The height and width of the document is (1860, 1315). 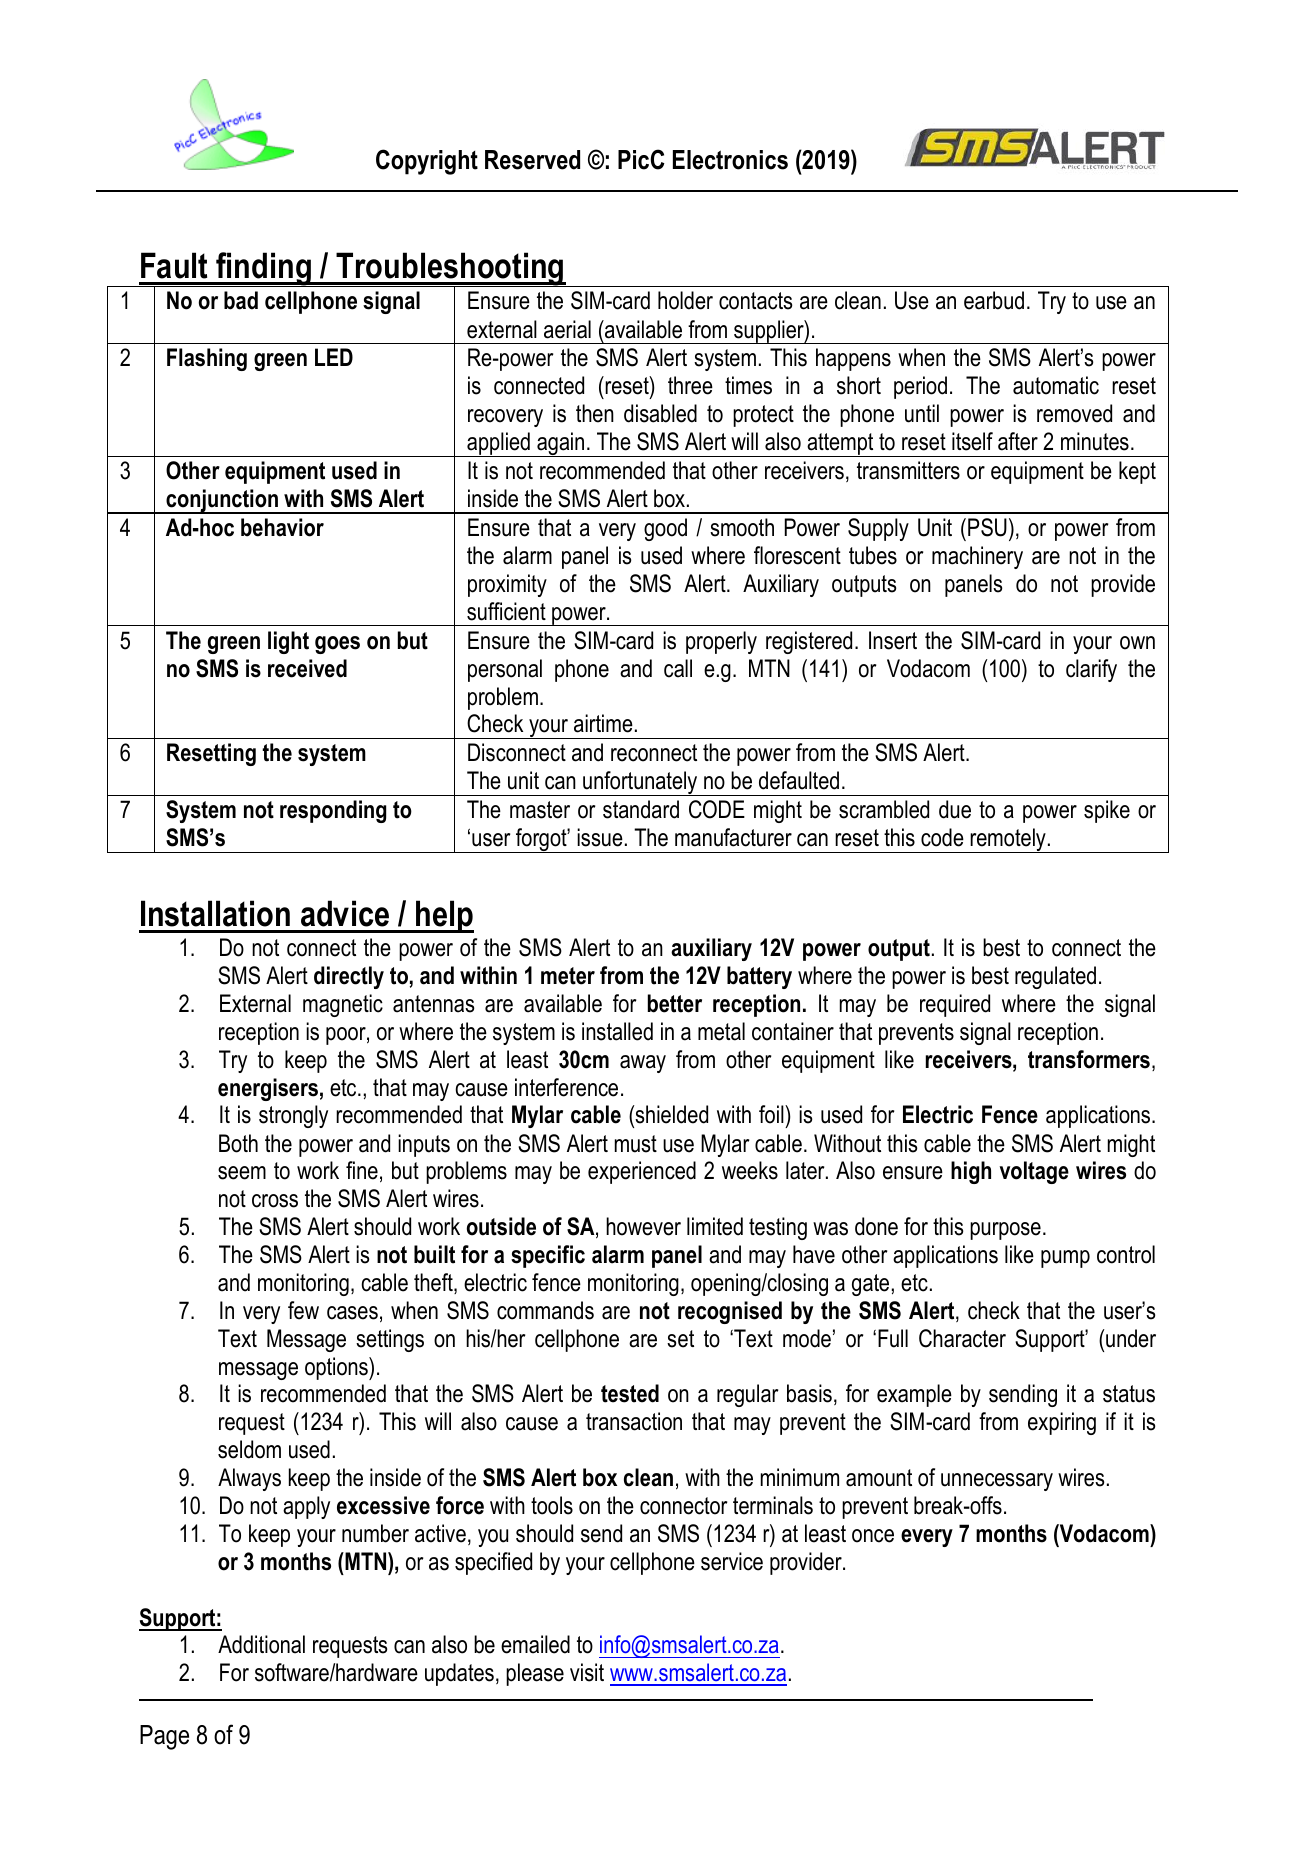 What do you see at coordinates (873, 1536) in the document?
I see `once` at bounding box center [873, 1536].
